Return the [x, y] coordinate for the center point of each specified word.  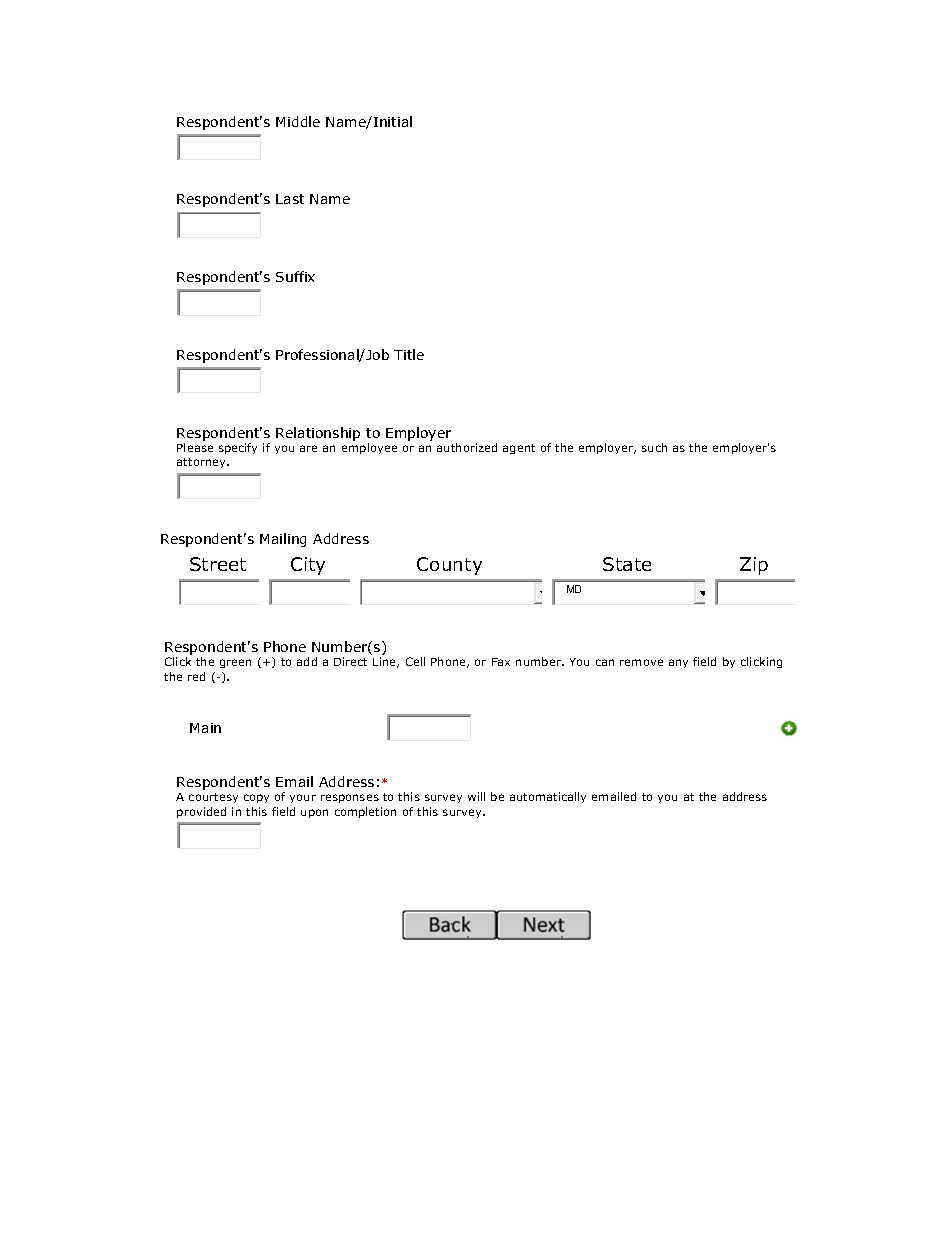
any [678, 663]
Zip [754, 566]
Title [409, 354]
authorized [467, 447]
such [654, 447]
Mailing [283, 540]
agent [519, 449]
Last [290, 199]
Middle [298, 121]
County [449, 566]
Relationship [318, 434]
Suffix [295, 276]
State [627, 564]
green [235, 663]
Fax [501, 662]
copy [256, 798]
